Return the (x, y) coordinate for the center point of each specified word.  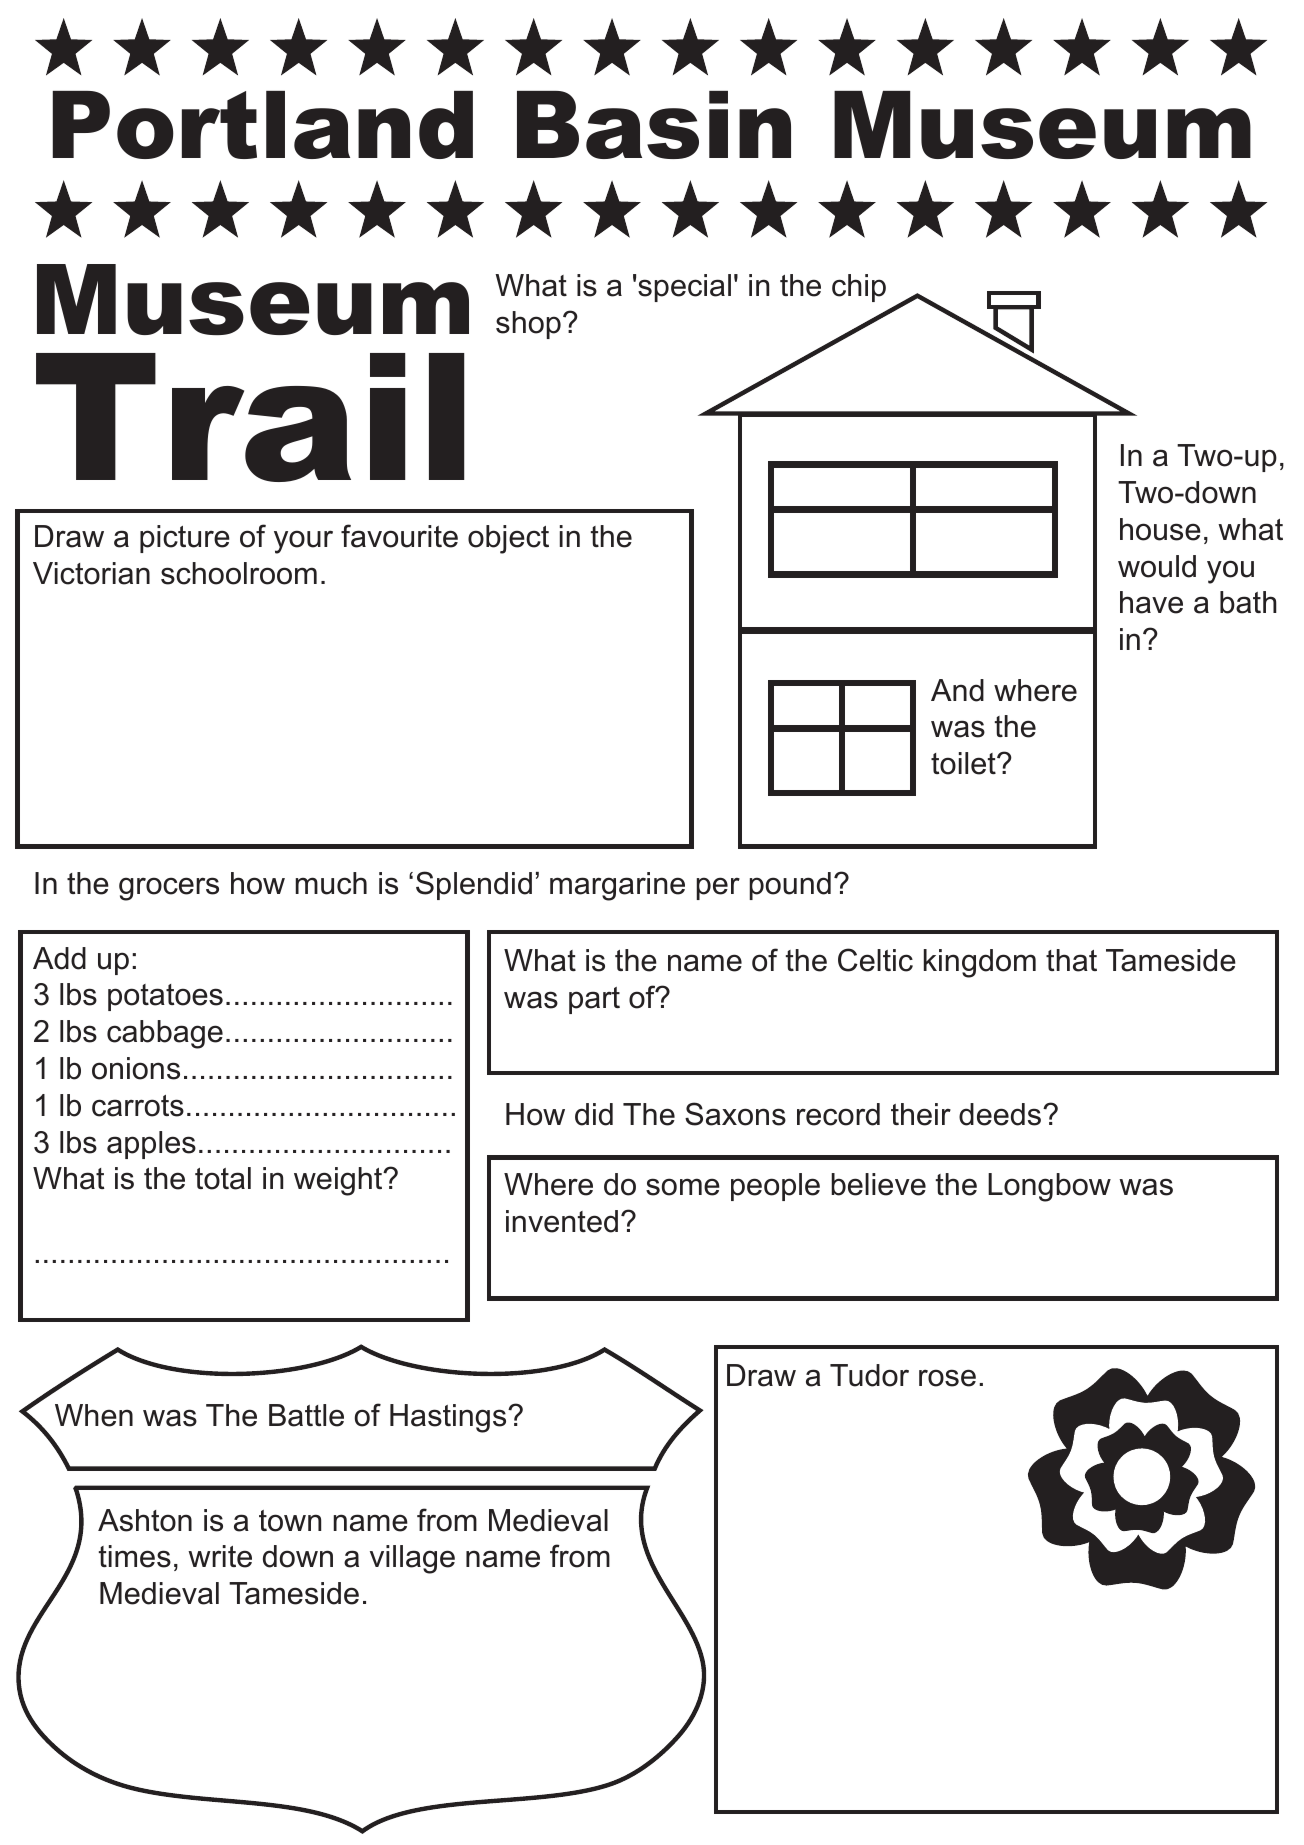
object (508, 539)
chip (859, 288)
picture (185, 539)
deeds (1001, 1114)
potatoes (165, 997)
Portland (262, 125)
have (1151, 602)
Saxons (735, 1114)
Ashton (145, 1520)
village (412, 1559)
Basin (654, 125)
